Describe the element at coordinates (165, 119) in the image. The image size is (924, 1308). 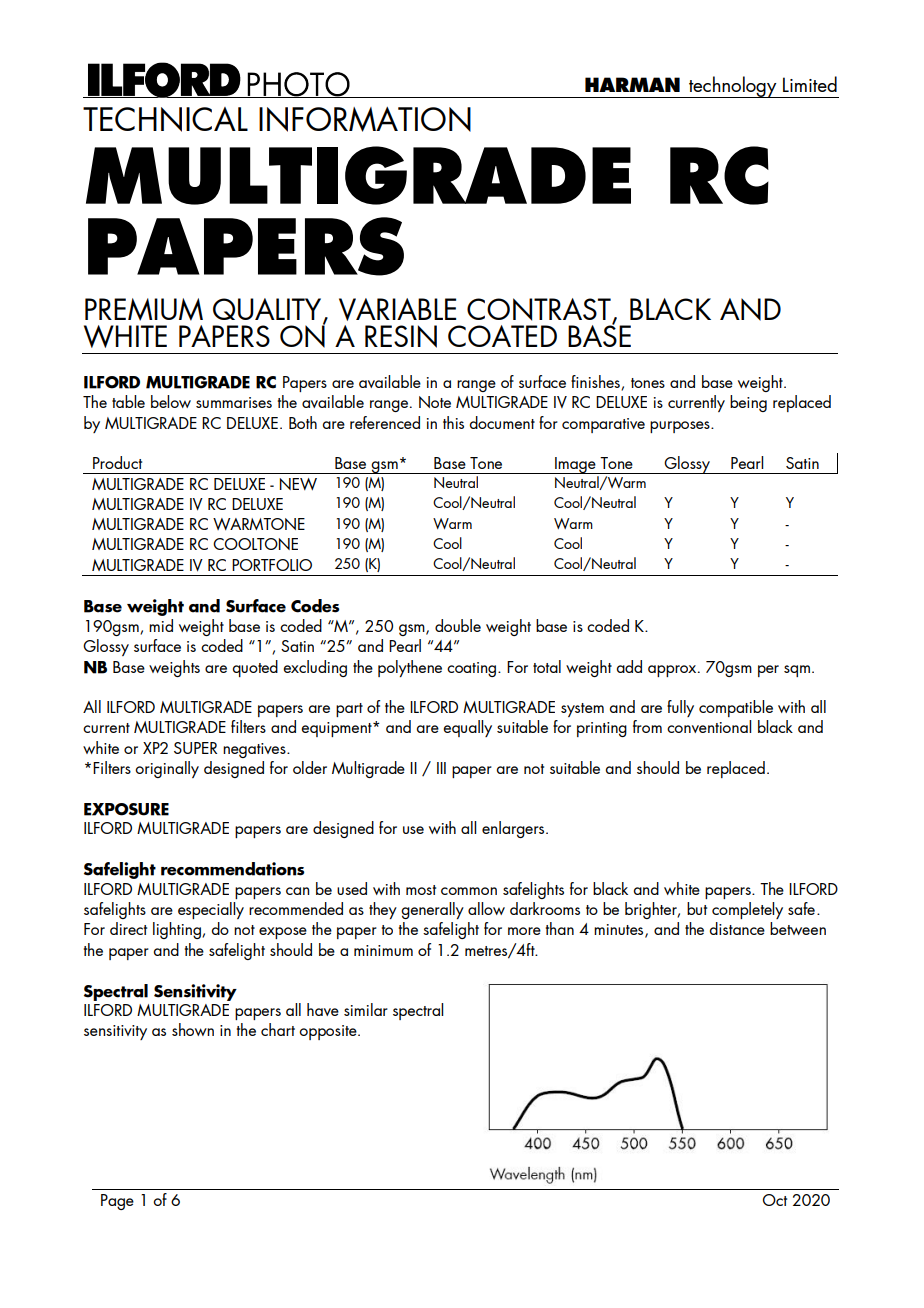
I see `TECHNICAL` at that location.
